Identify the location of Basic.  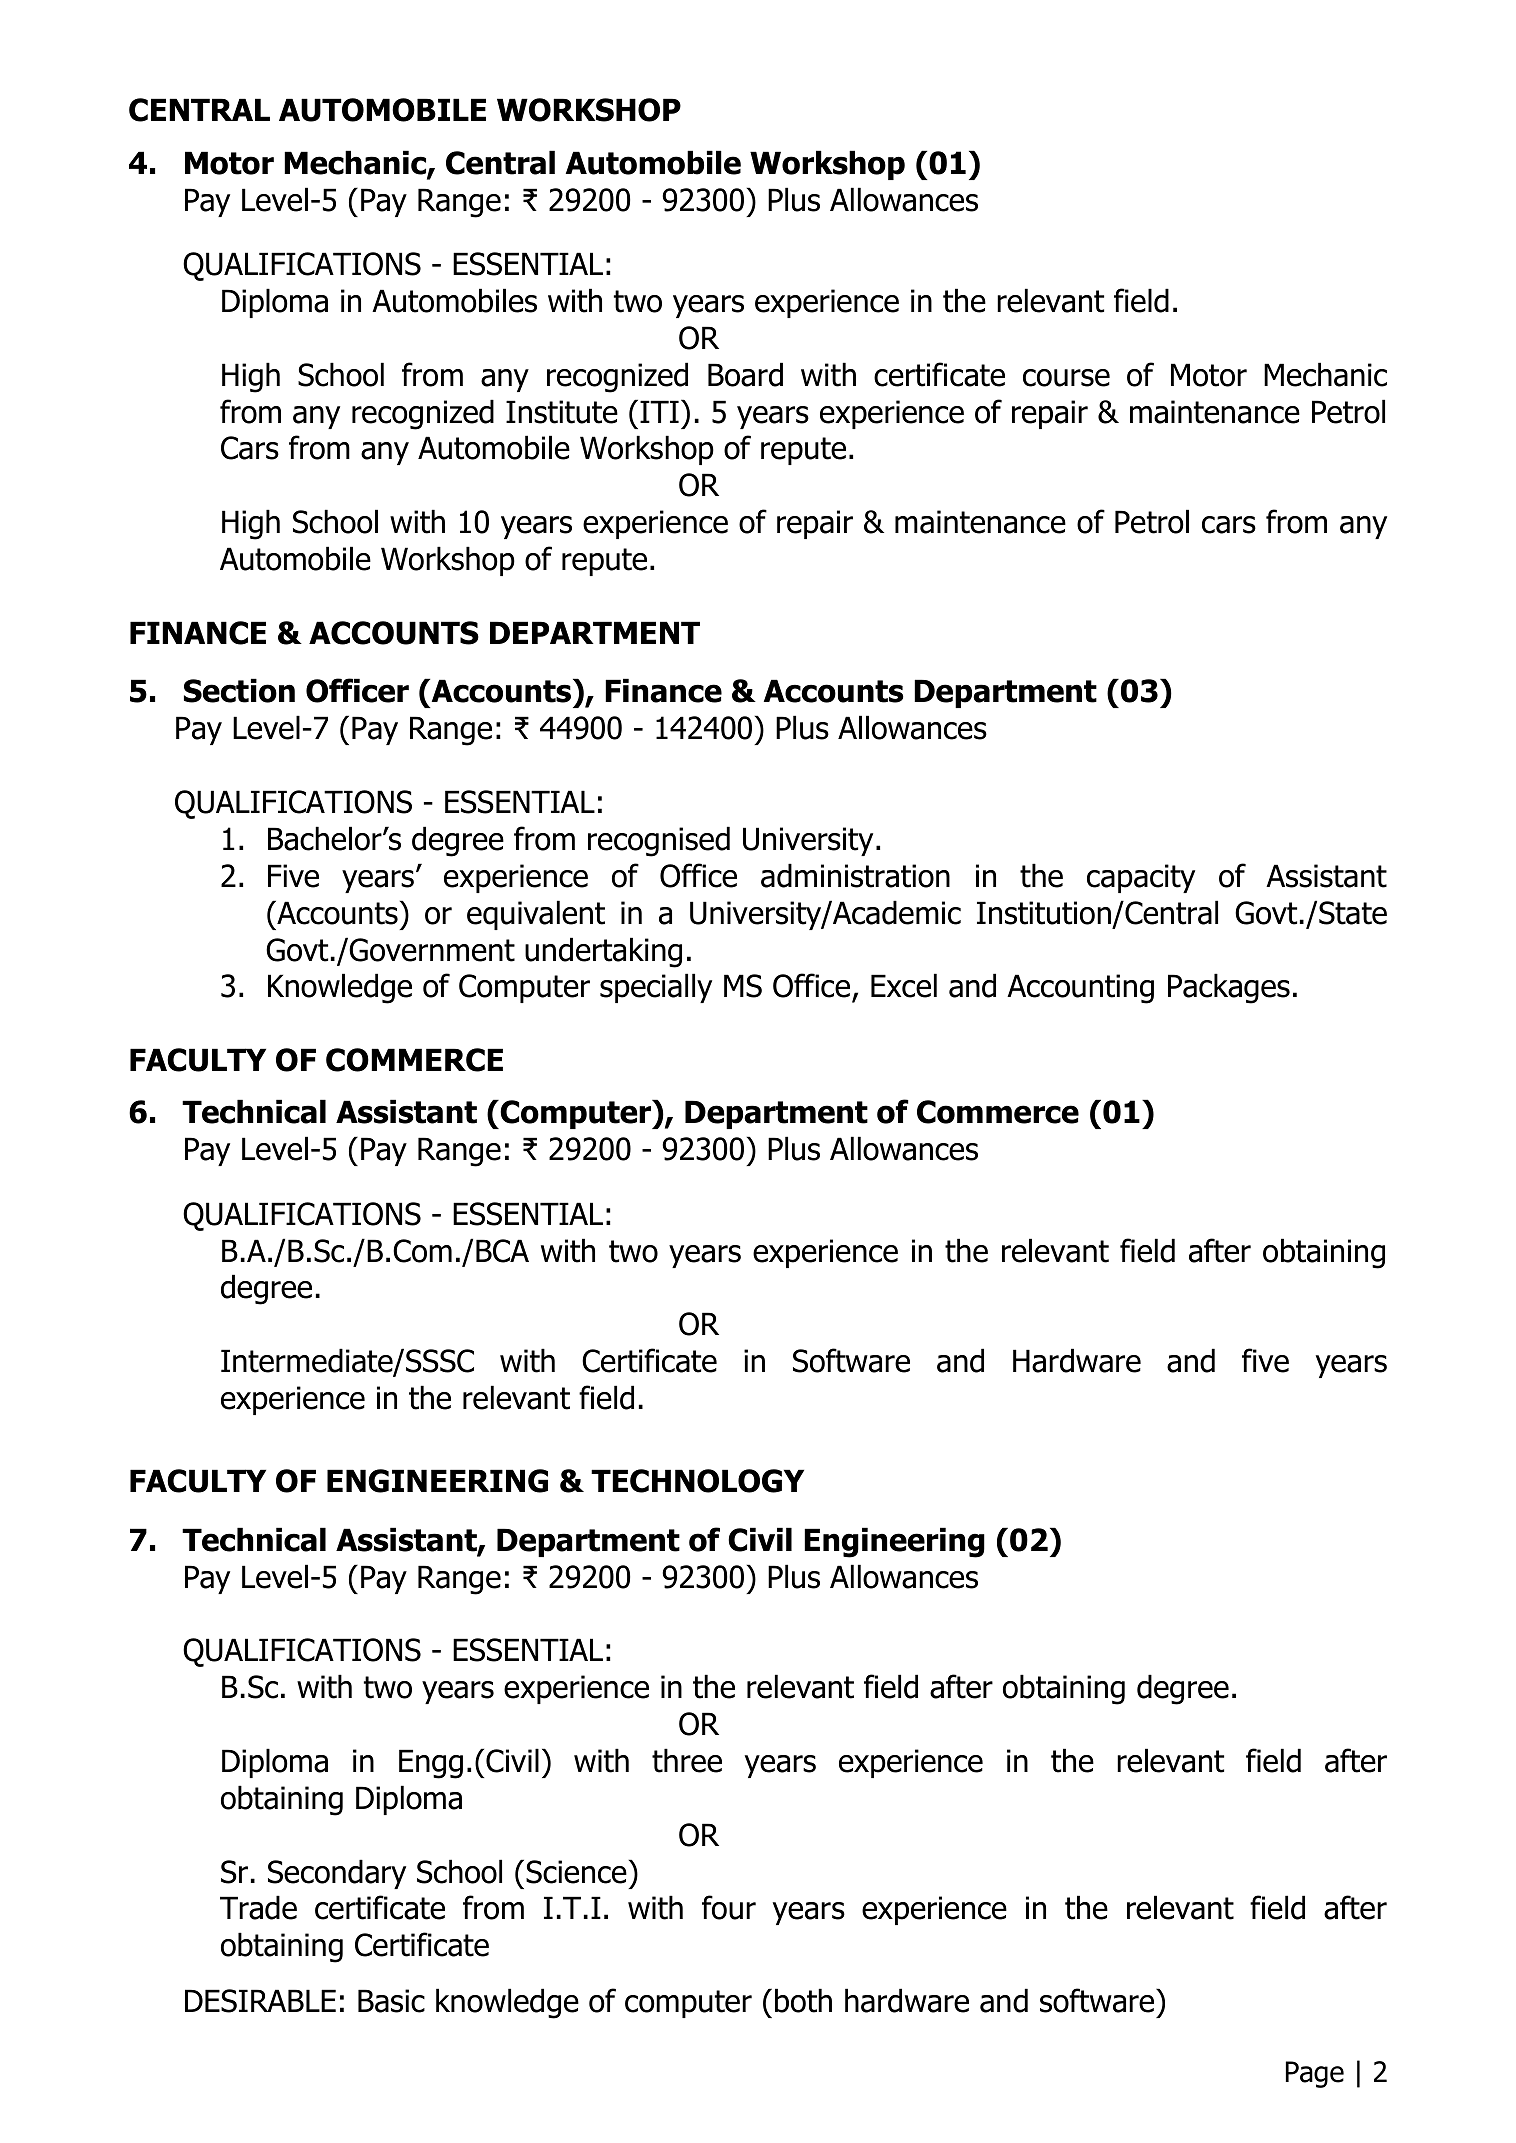
(391, 2001).
